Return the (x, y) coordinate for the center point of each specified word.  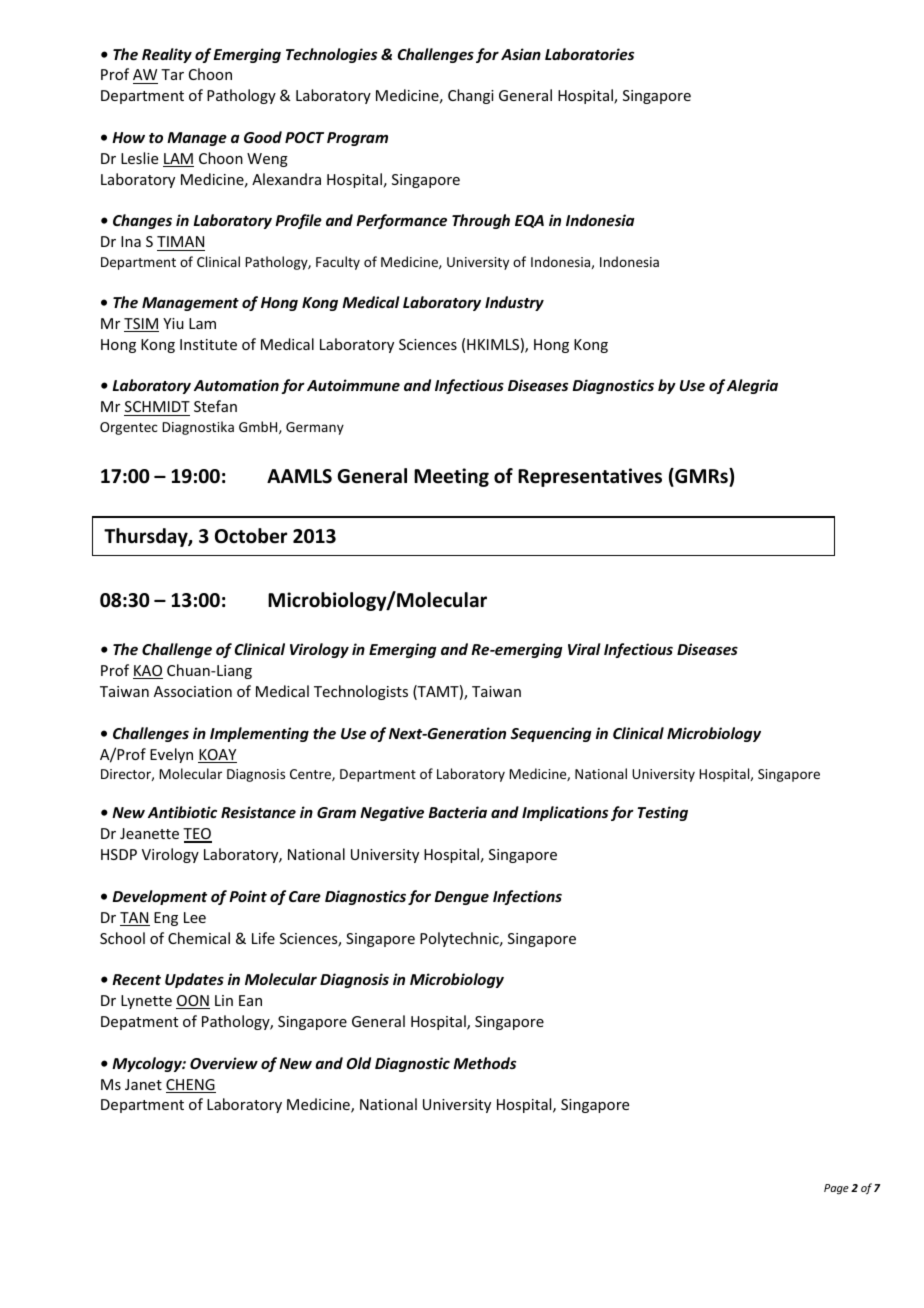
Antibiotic (182, 812)
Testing (662, 813)
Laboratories (589, 54)
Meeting (451, 477)
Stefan (215, 406)
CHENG (191, 1086)
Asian (521, 54)
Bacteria (458, 812)
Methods (484, 1063)
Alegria (752, 386)
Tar (172, 74)
